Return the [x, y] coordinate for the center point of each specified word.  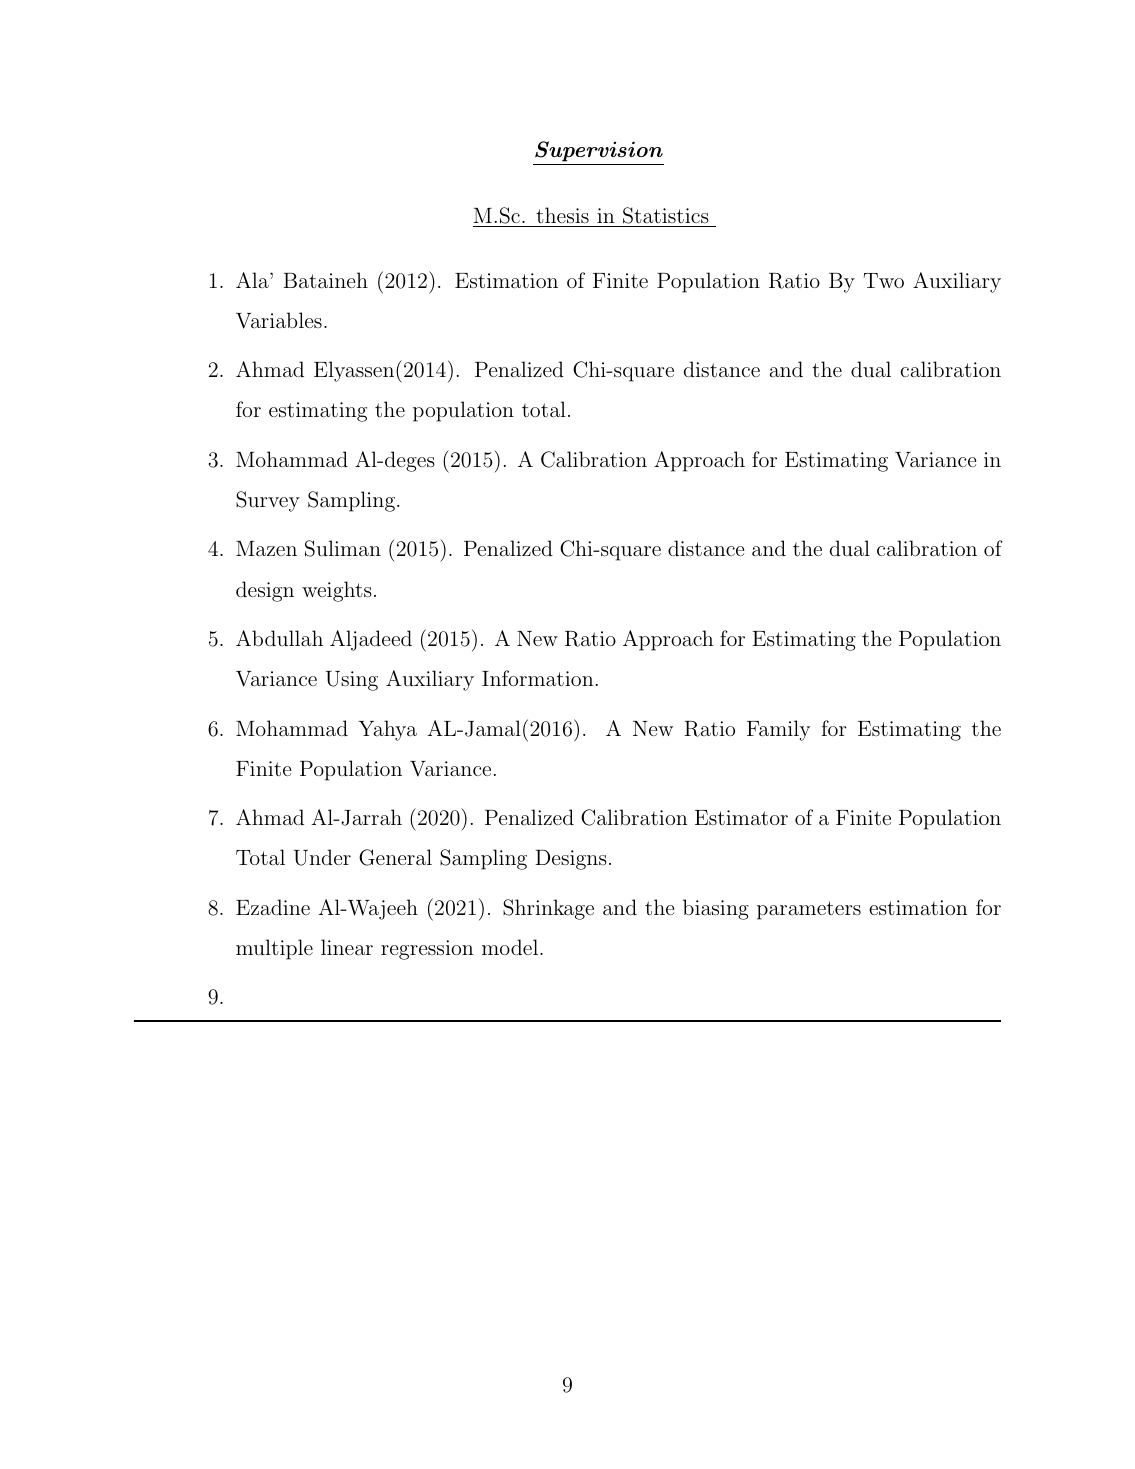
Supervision [599, 151]
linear [347, 947]
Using [352, 681]
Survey [268, 501]
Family [778, 730]
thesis [562, 215]
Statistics [666, 217]
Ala [253, 280]
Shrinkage [548, 909]
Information [538, 678]
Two [884, 280]
